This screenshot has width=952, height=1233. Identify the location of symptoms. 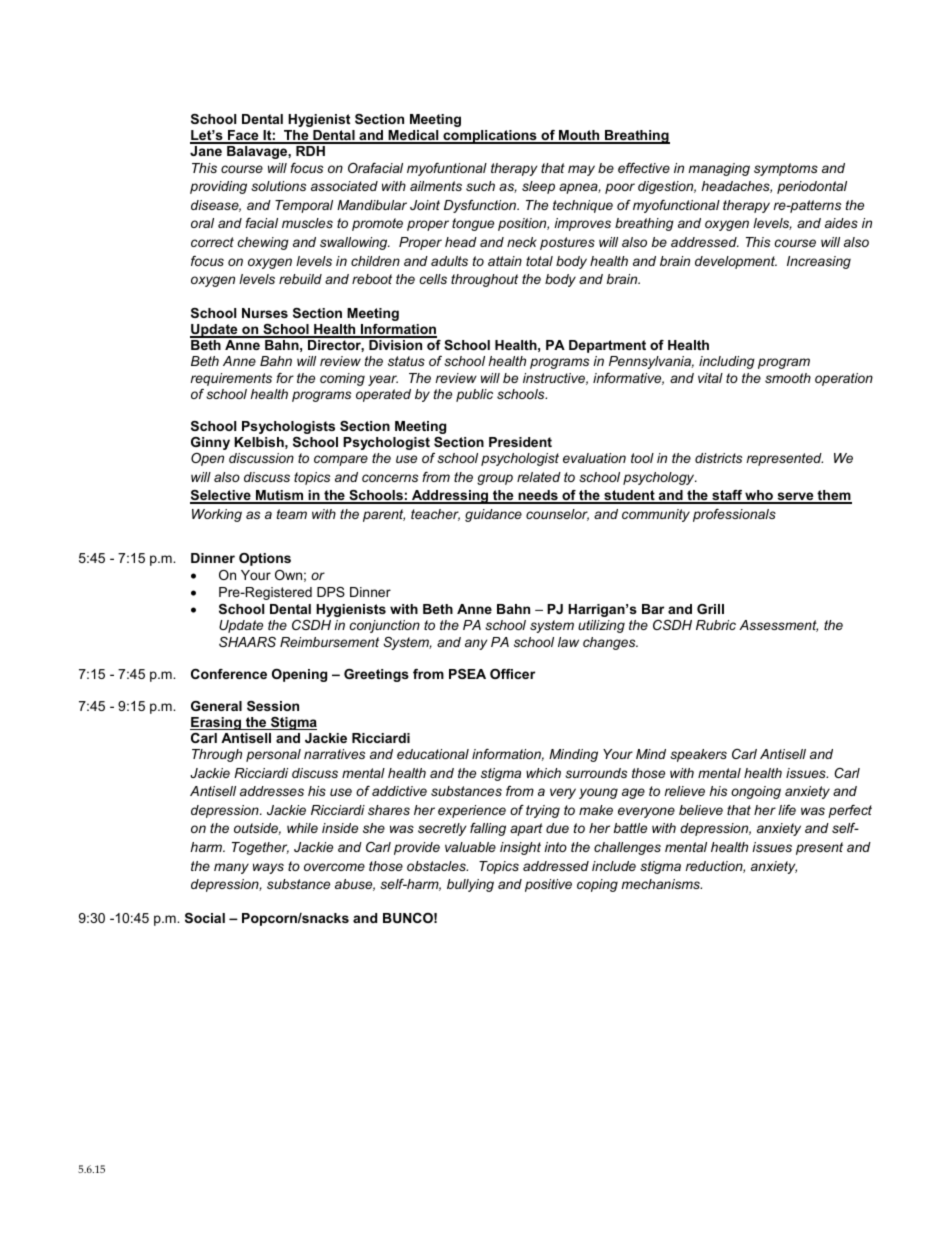
(786, 169).
